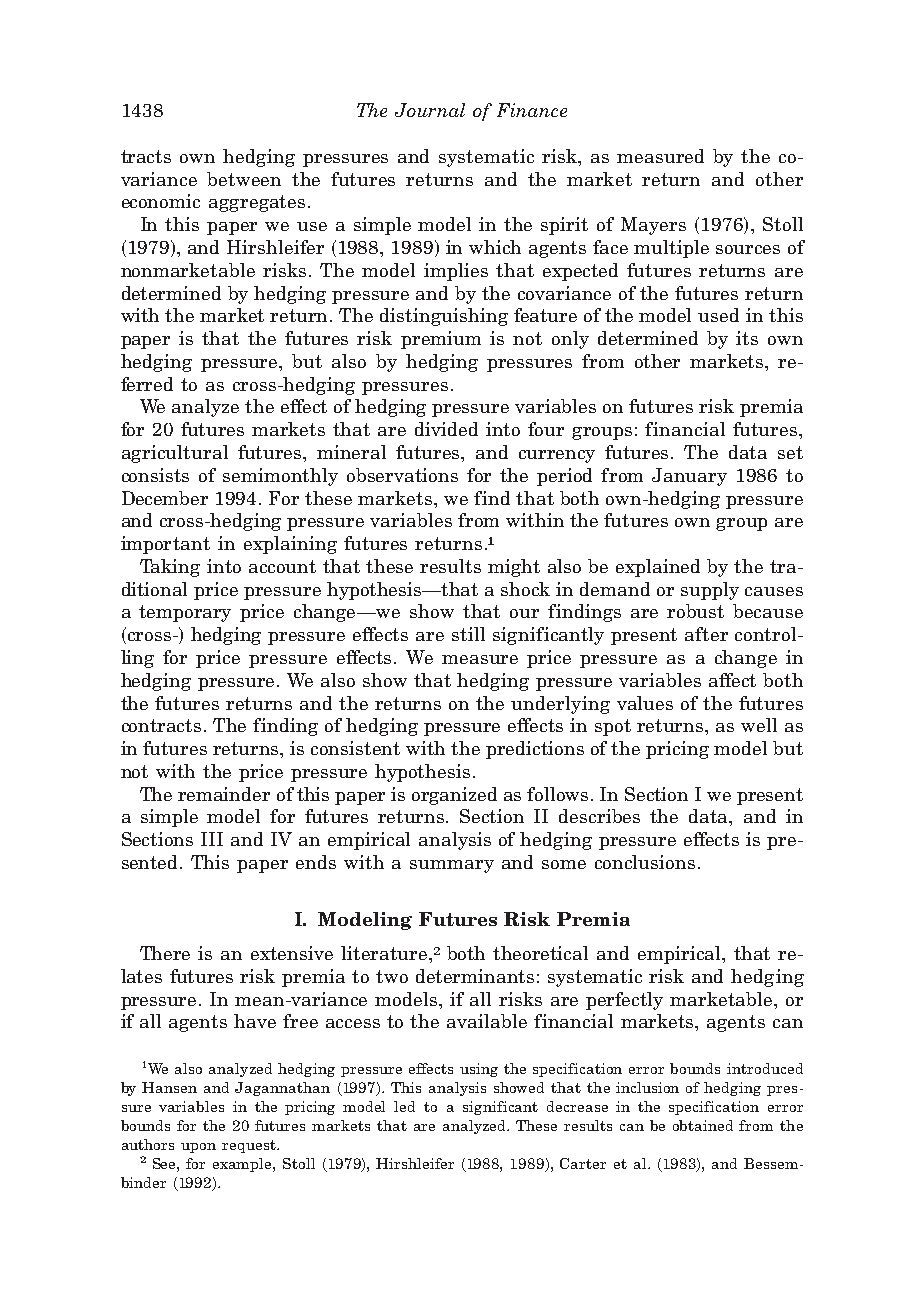  Describe the element at coordinates (446, 429) in the image. I see `divided` at that location.
